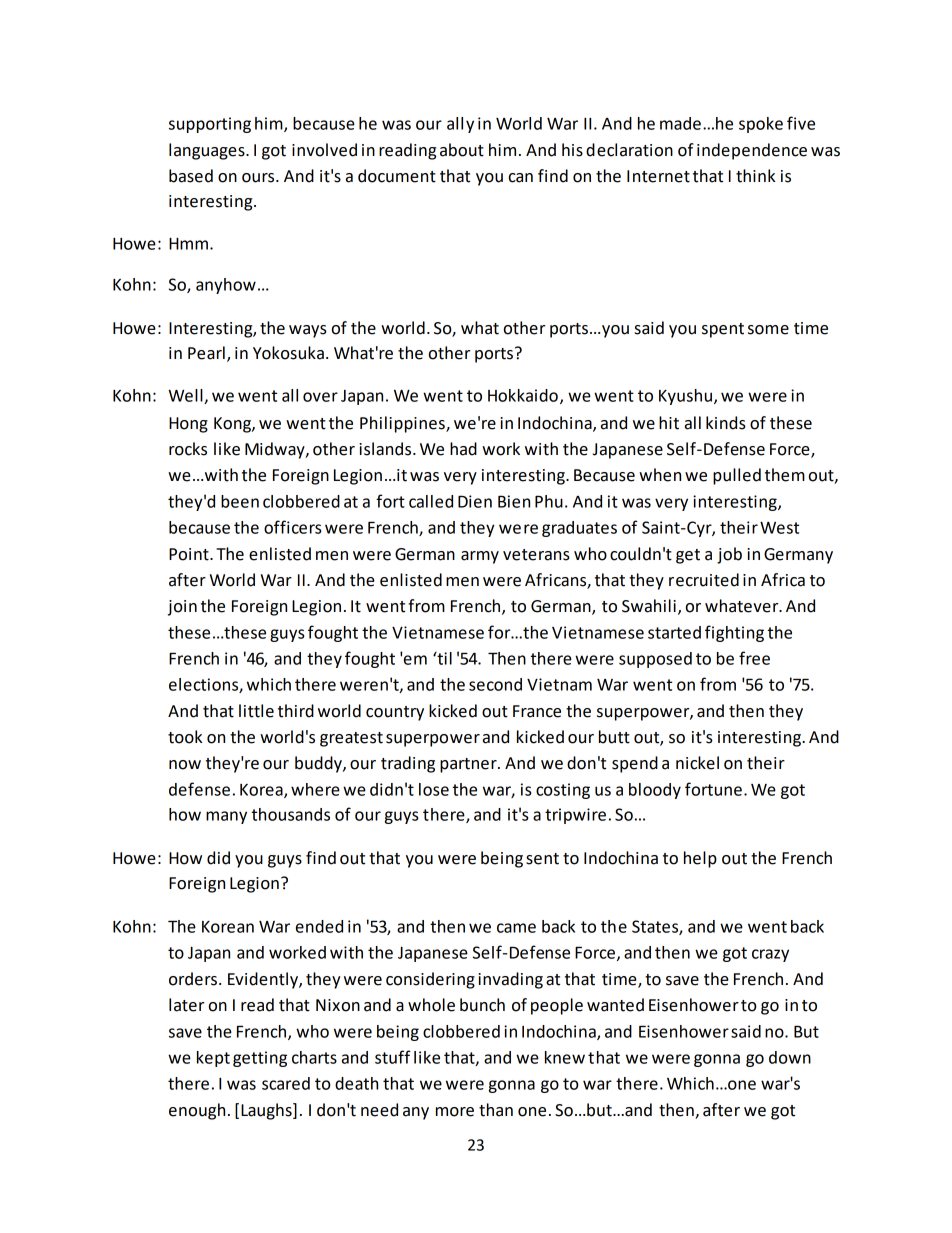 This page has height=1233, width=952. Describe the element at coordinates (286, 1083) in the page. I see `scared` at that location.
